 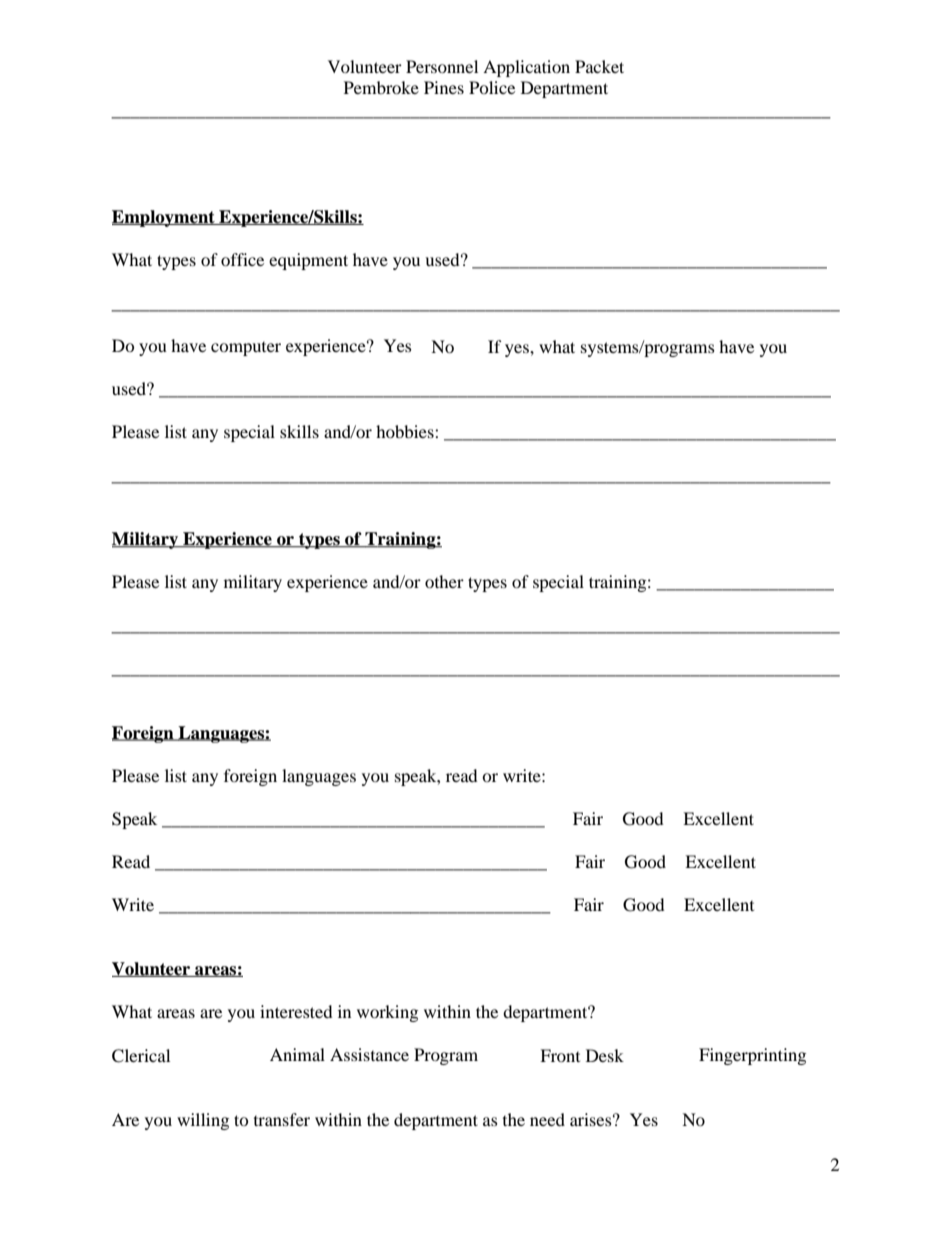 I want to click on Police, so click(x=492, y=87).
